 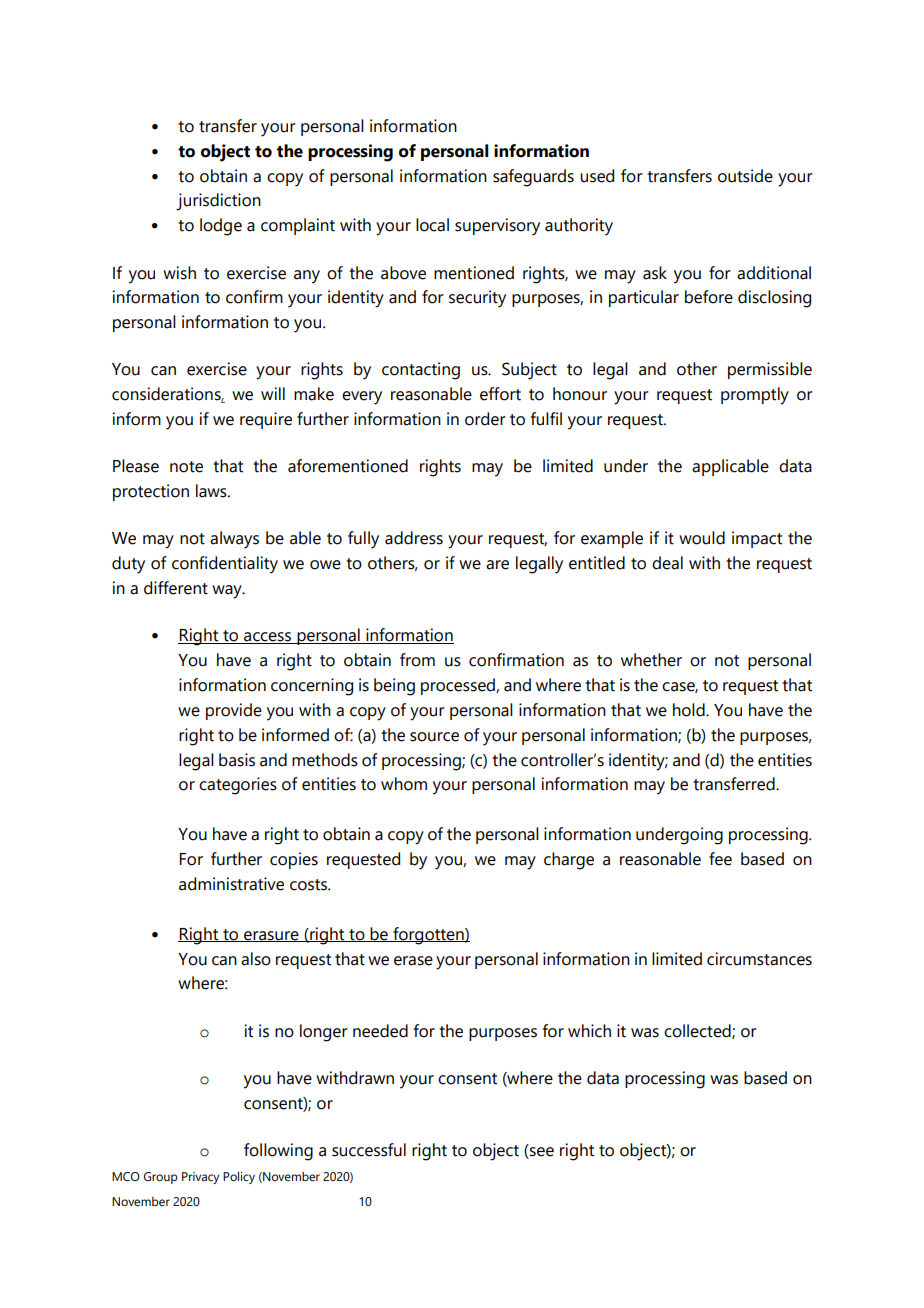 What do you see at coordinates (369, 1150) in the image?
I see `successful` at bounding box center [369, 1150].
